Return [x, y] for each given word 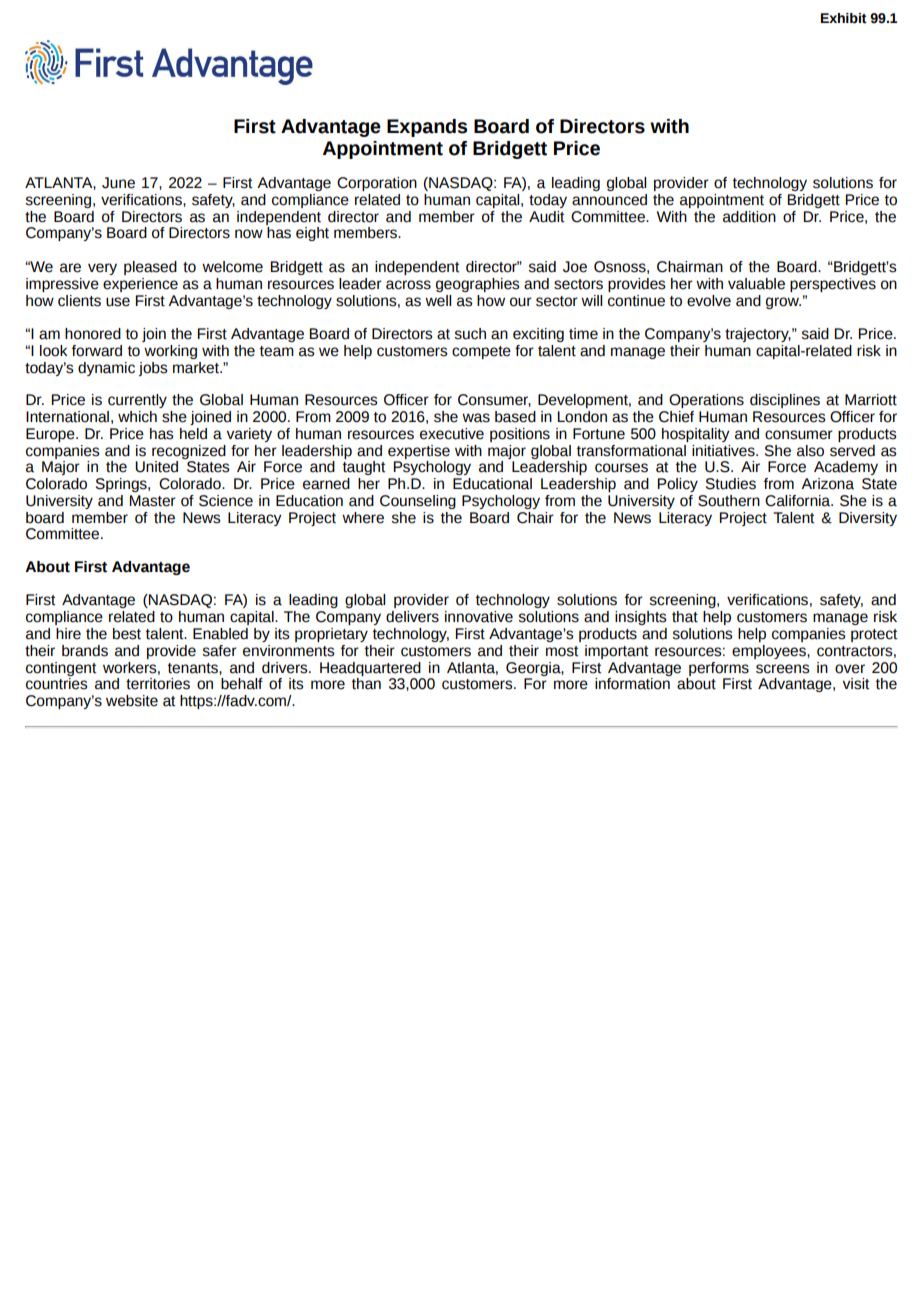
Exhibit [844, 18]
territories [158, 684]
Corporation [377, 184]
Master [153, 501]
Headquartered [370, 669]
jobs [153, 369]
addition [749, 217]
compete [481, 352]
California [799, 501]
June [118, 183]
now [249, 234]
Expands [427, 128]
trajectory [758, 335]
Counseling [418, 502]
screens [783, 669]
